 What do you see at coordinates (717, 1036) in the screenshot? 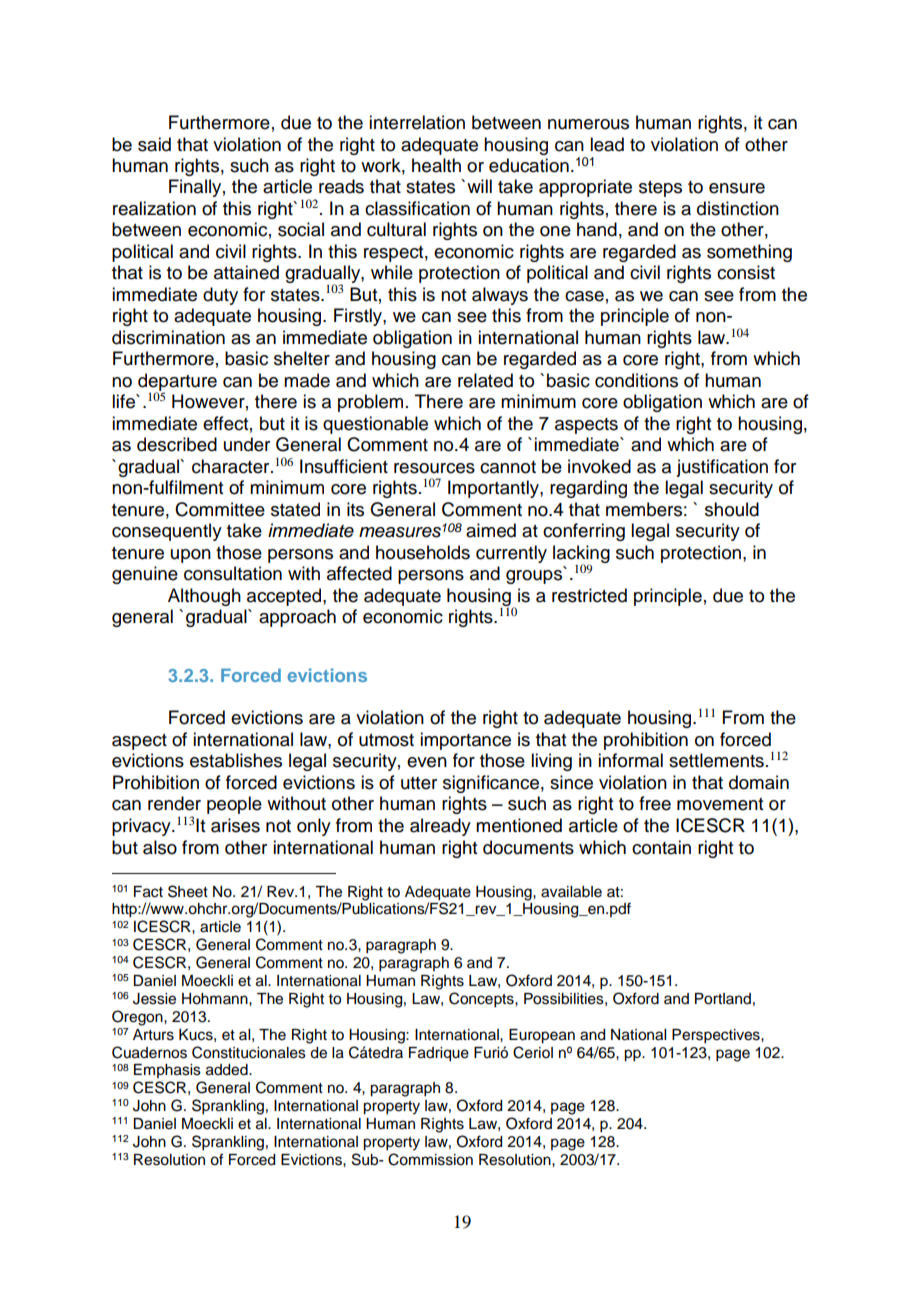
I see `Perspectives` at bounding box center [717, 1036].
